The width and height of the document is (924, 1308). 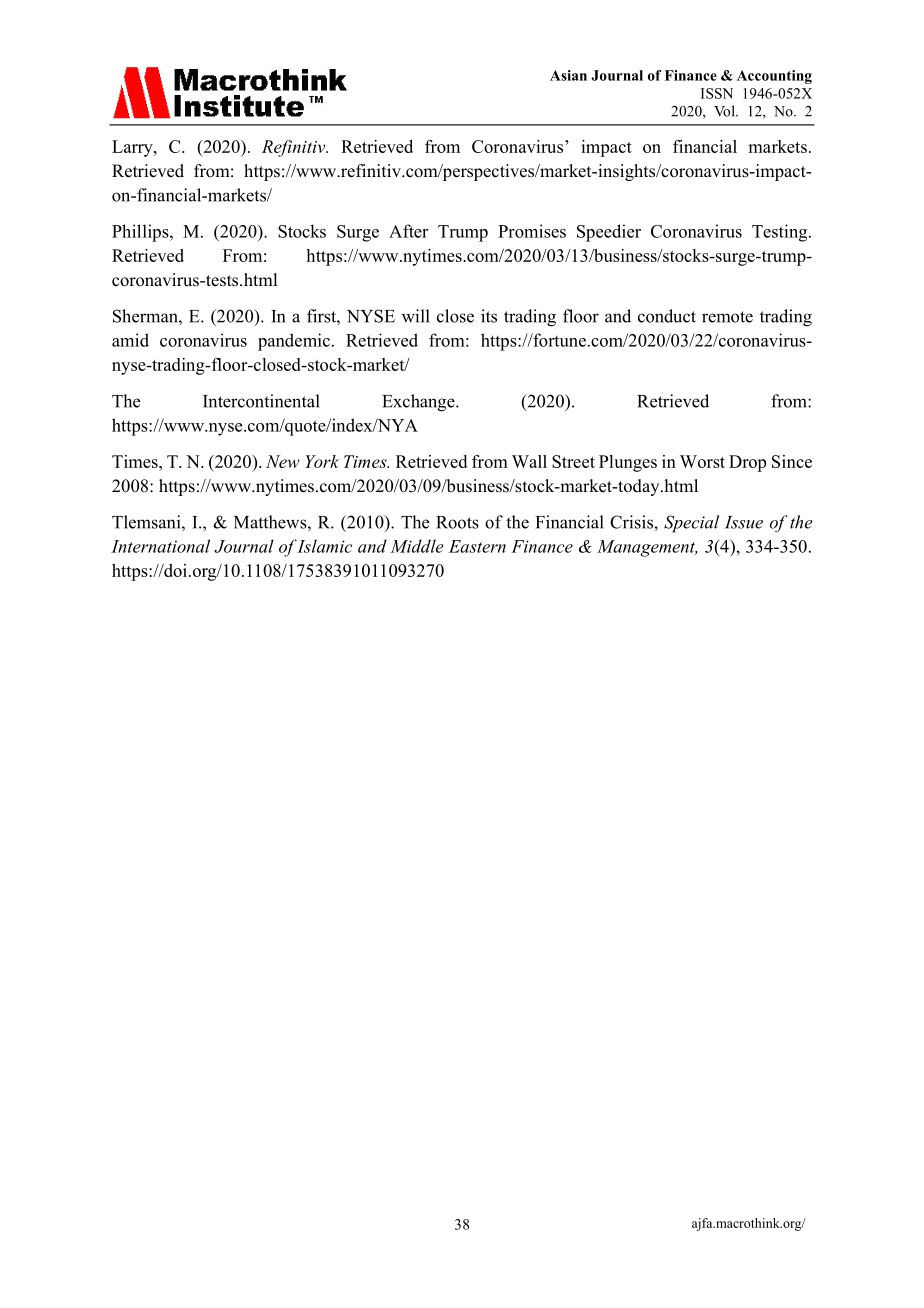 What do you see at coordinates (160, 546) in the document?
I see `International` at bounding box center [160, 546].
